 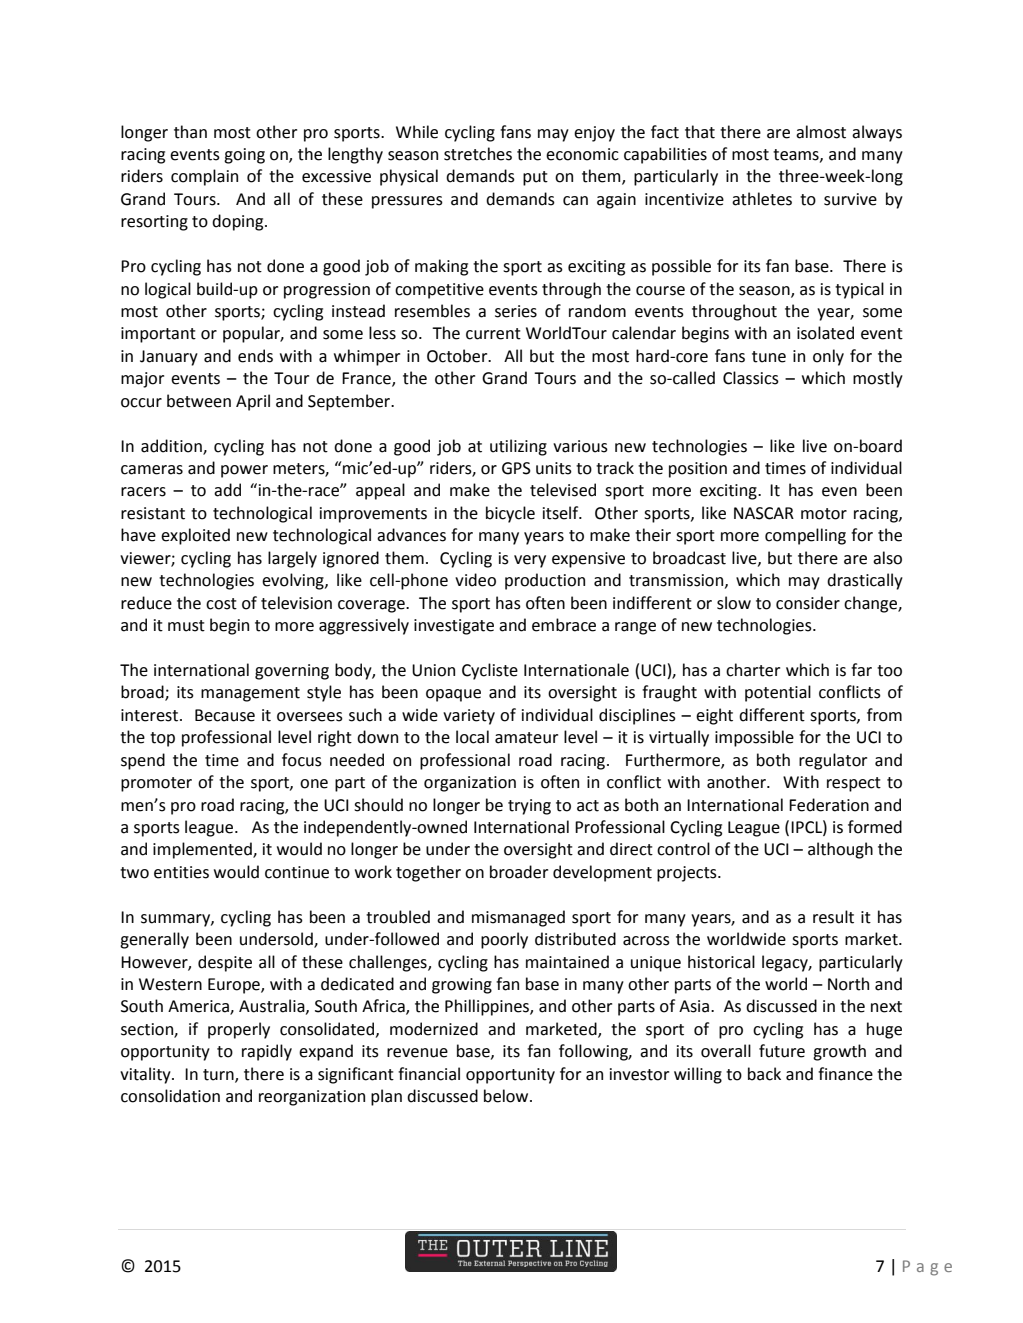 I want to click on compelling, so click(x=805, y=536).
